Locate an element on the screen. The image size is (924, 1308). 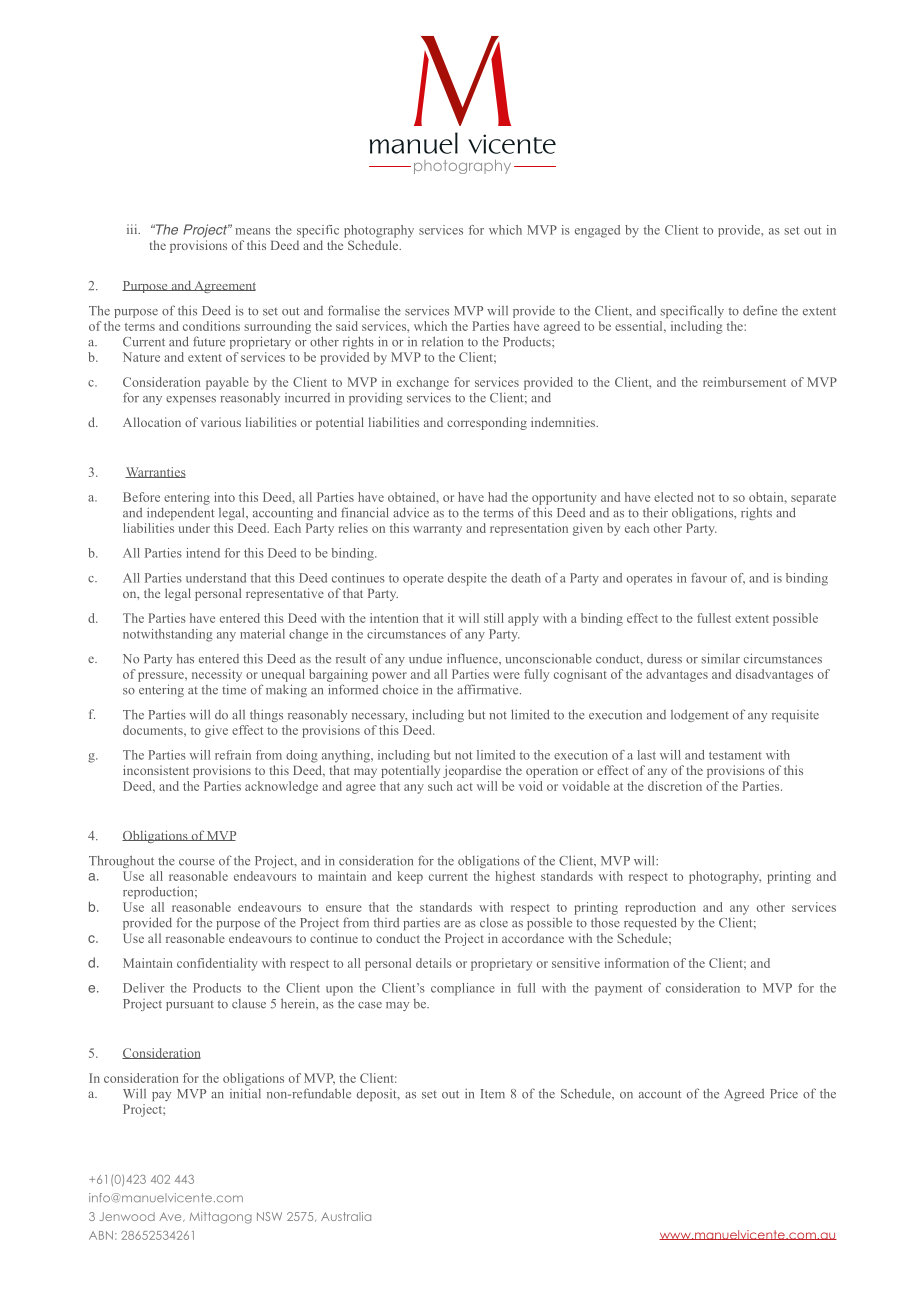
Australia is located at coordinates (346, 1216).
